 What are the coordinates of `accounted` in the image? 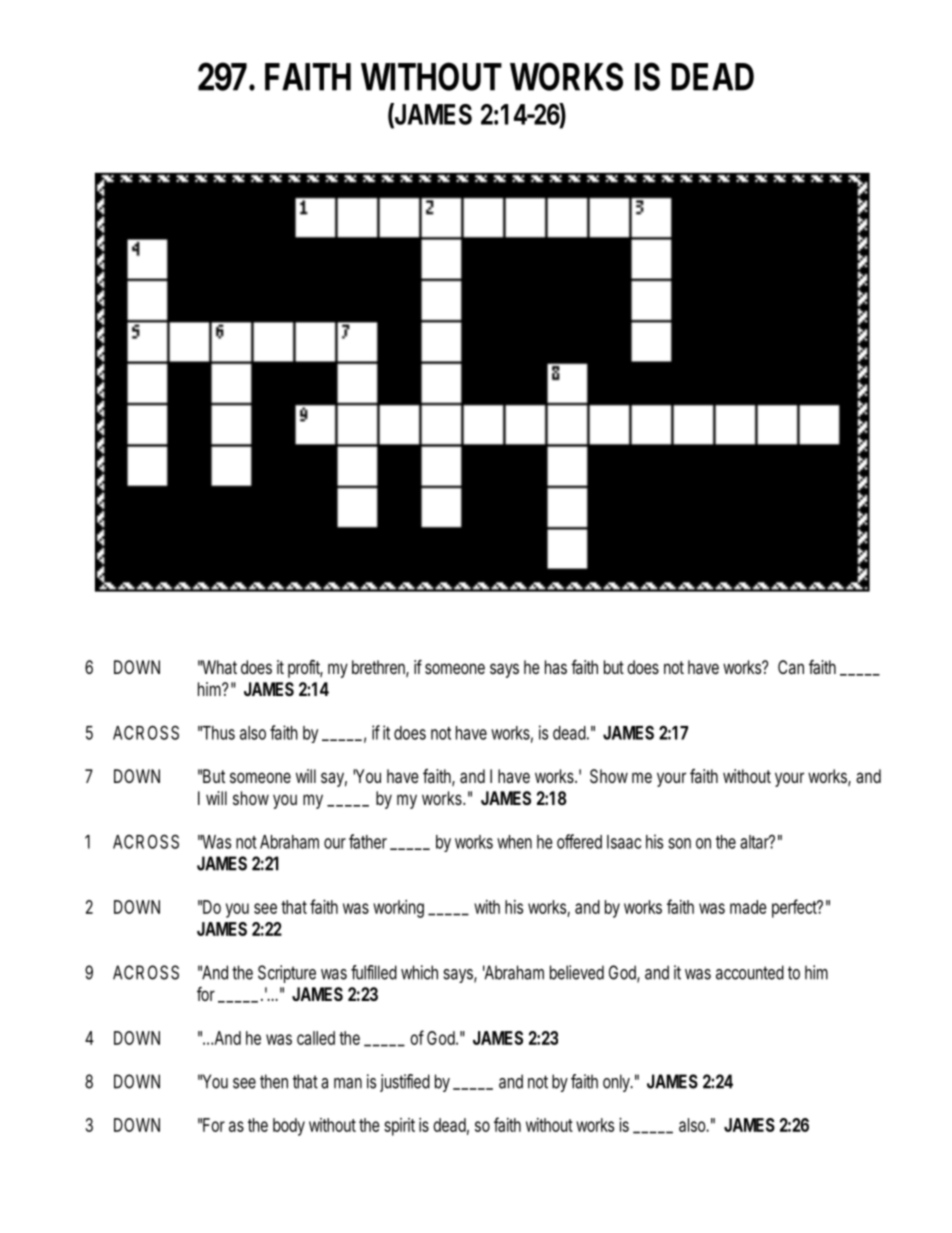 It's located at (750, 972).
